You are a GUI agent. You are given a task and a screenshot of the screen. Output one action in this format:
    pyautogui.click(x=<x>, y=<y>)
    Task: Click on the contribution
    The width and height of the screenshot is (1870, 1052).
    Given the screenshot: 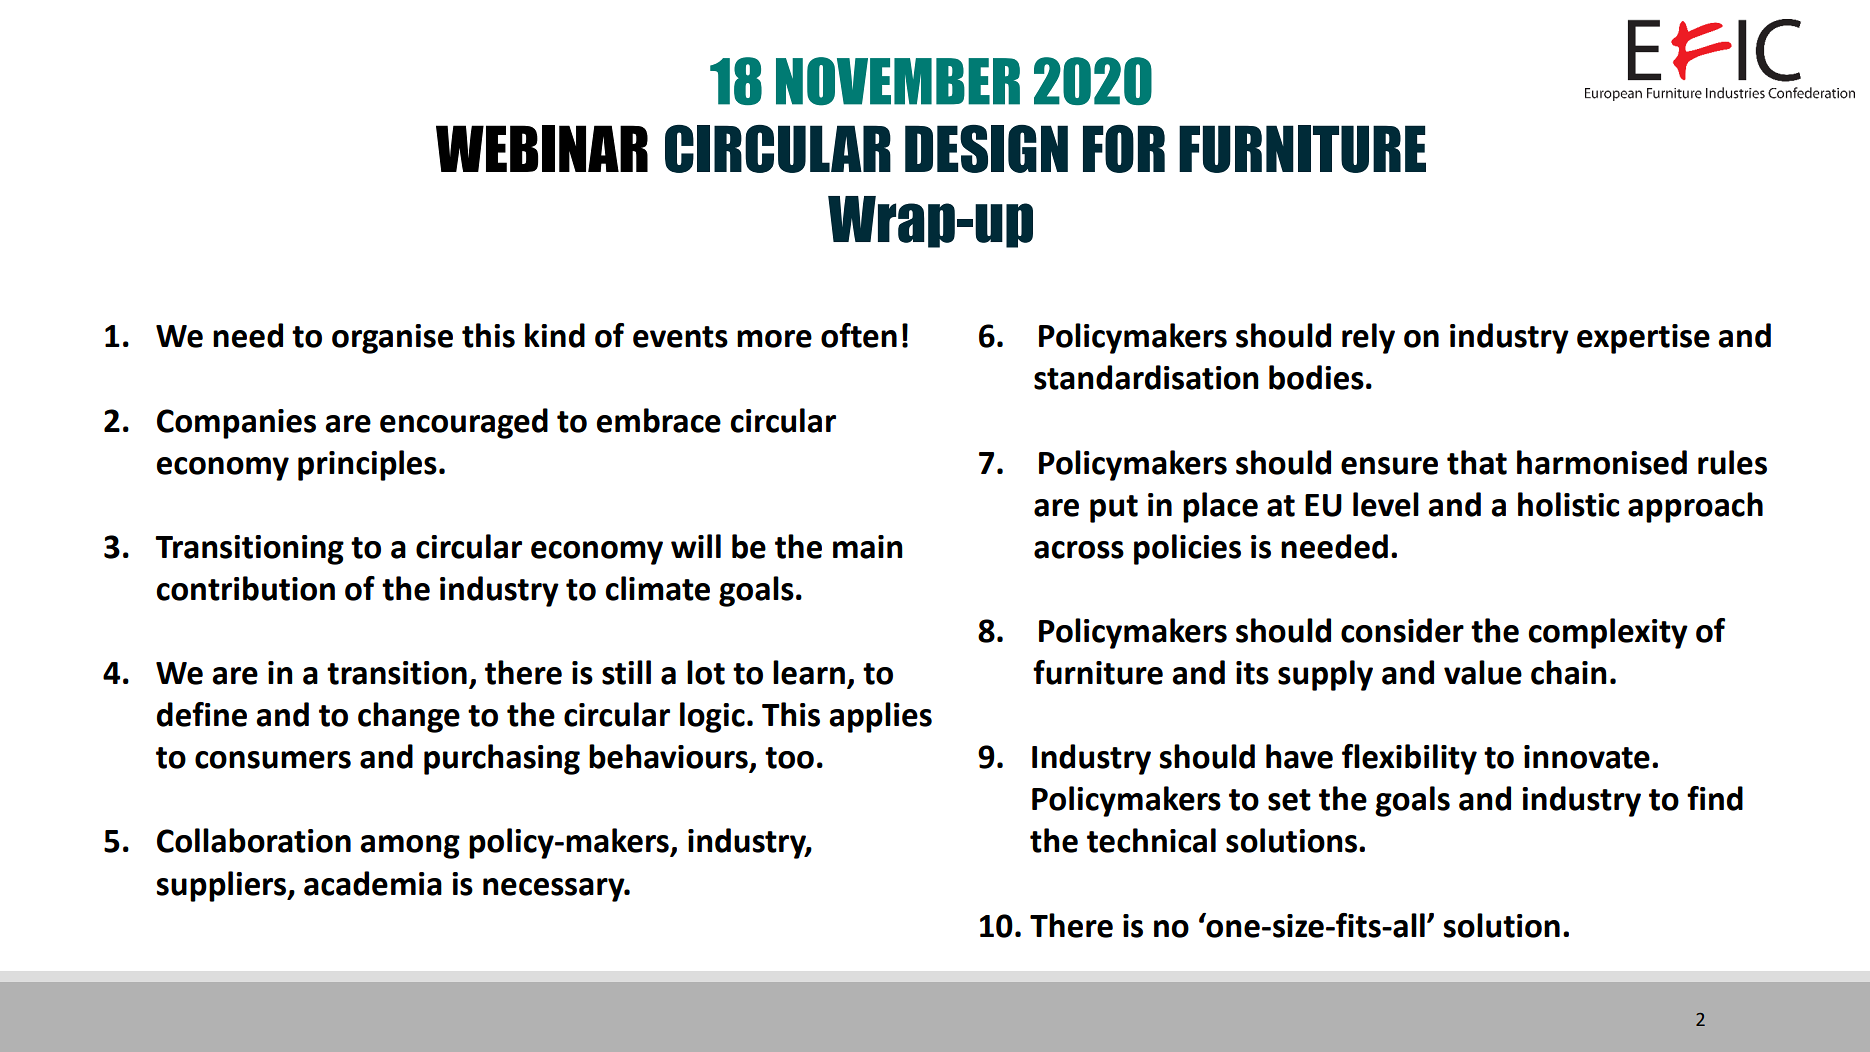 What is the action you would take?
    pyautogui.click(x=245, y=588)
